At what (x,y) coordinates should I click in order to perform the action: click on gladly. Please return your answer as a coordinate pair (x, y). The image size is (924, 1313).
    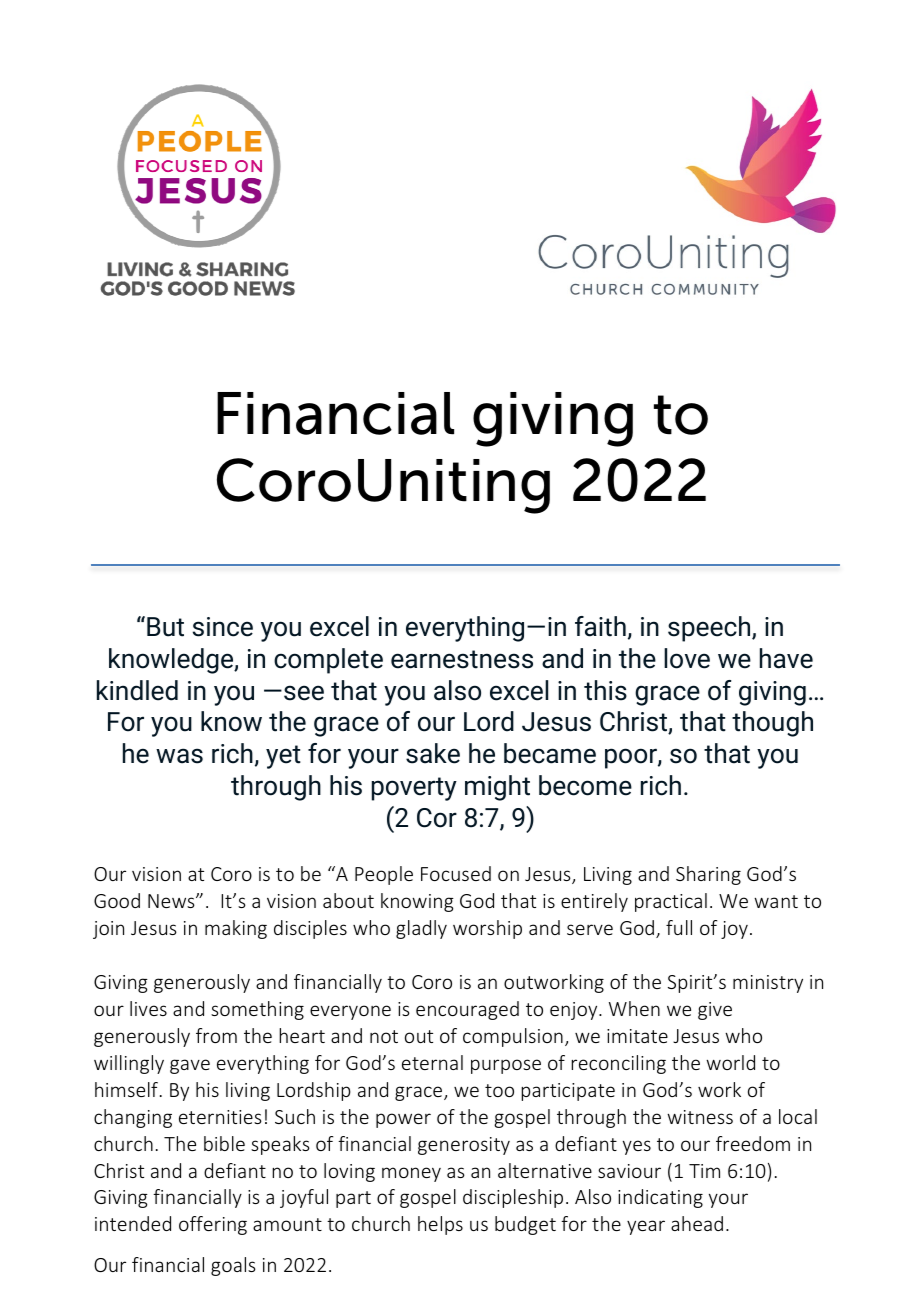
    Looking at the image, I should click on (421, 929).
